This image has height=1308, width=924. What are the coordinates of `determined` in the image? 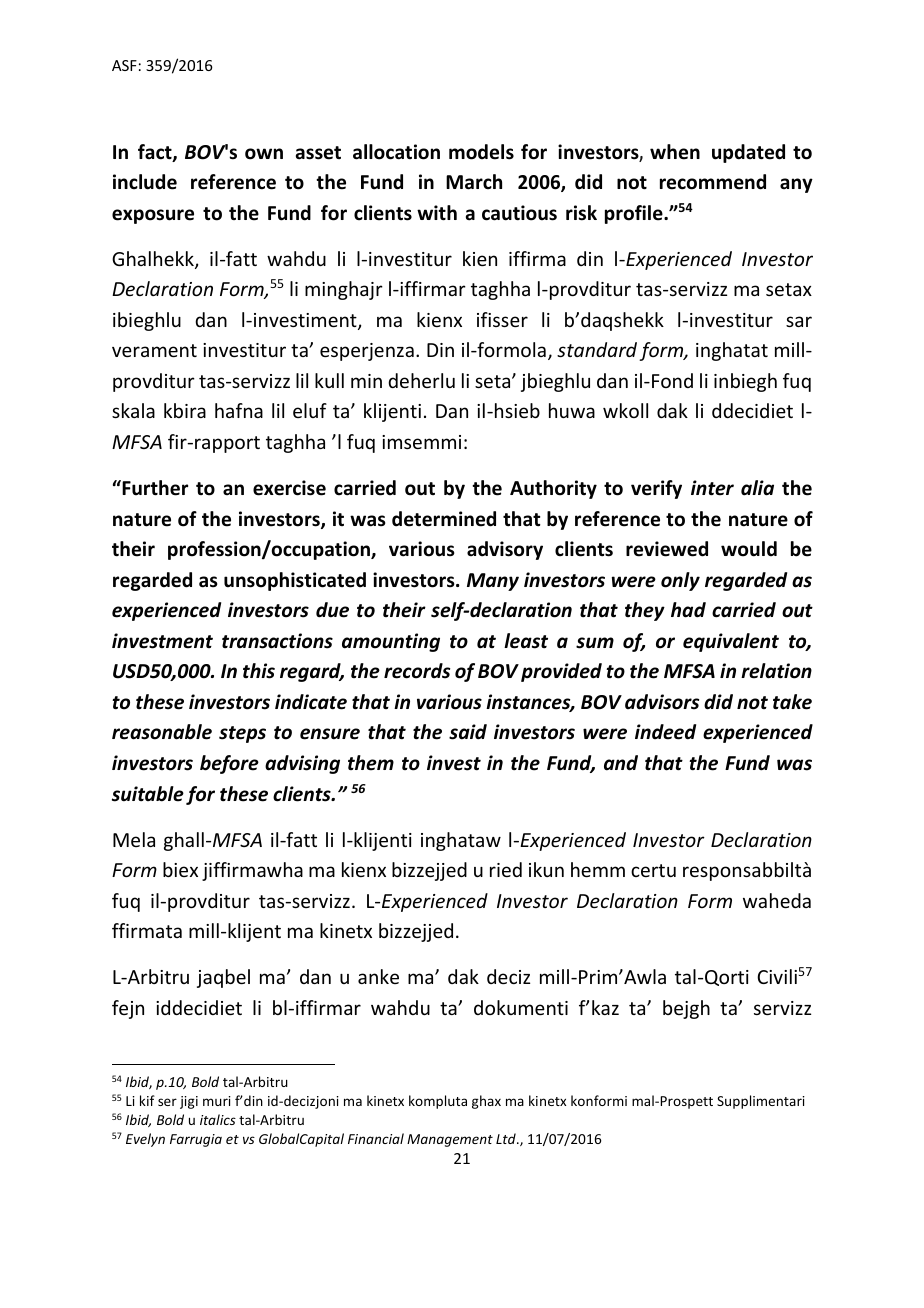 It's located at (444, 519).
